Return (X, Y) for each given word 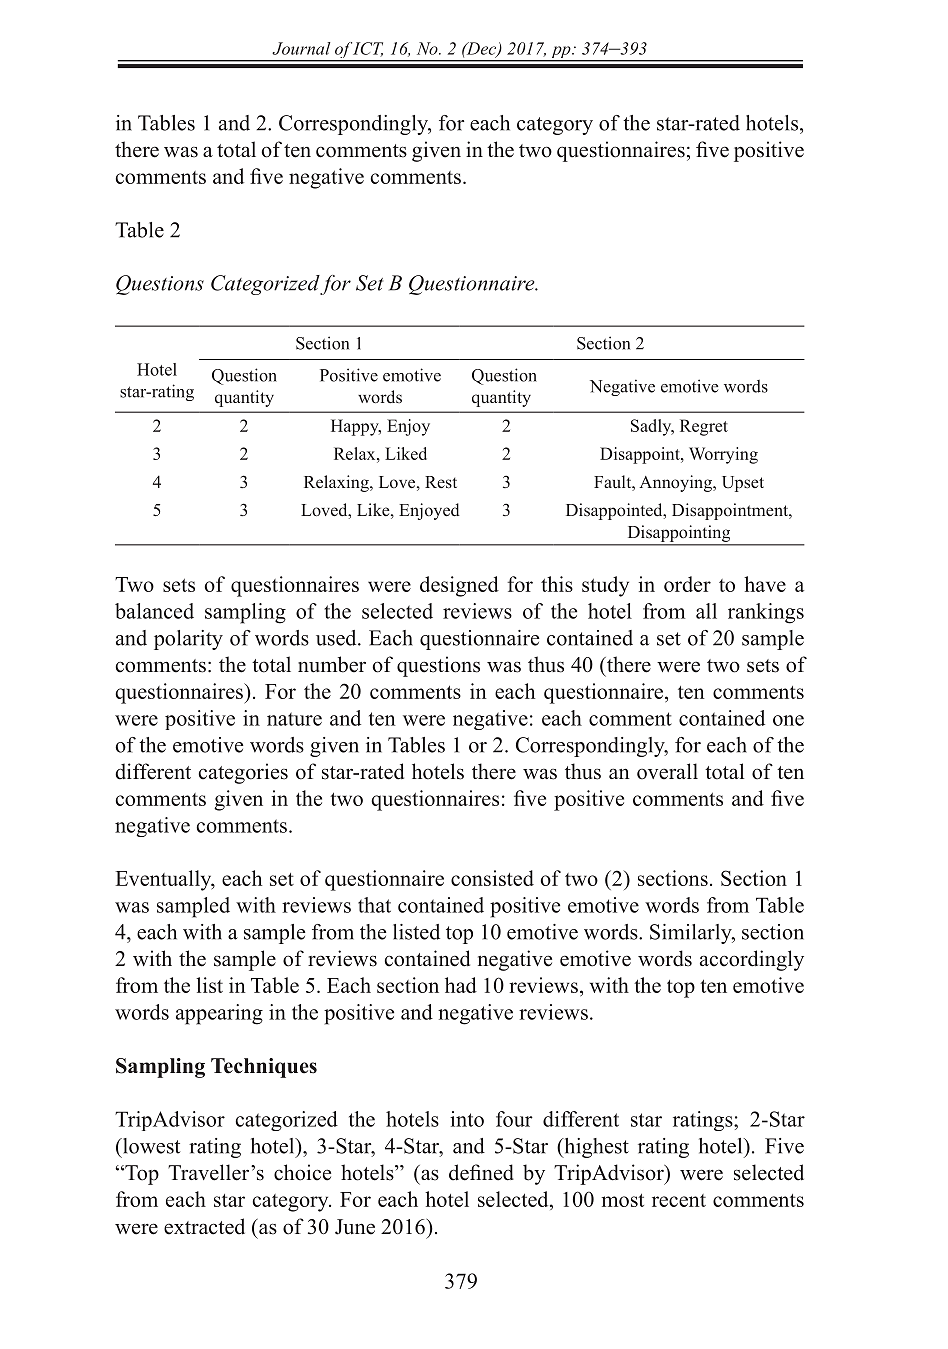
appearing (219, 1014)
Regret (704, 427)
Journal (301, 48)
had (461, 985)
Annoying (676, 483)
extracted (204, 1226)
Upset (743, 484)
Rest (441, 482)
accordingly (752, 960)
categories (243, 773)
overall (667, 771)
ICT (368, 49)
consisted (492, 878)
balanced (154, 611)
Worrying (723, 455)
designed (459, 586)
